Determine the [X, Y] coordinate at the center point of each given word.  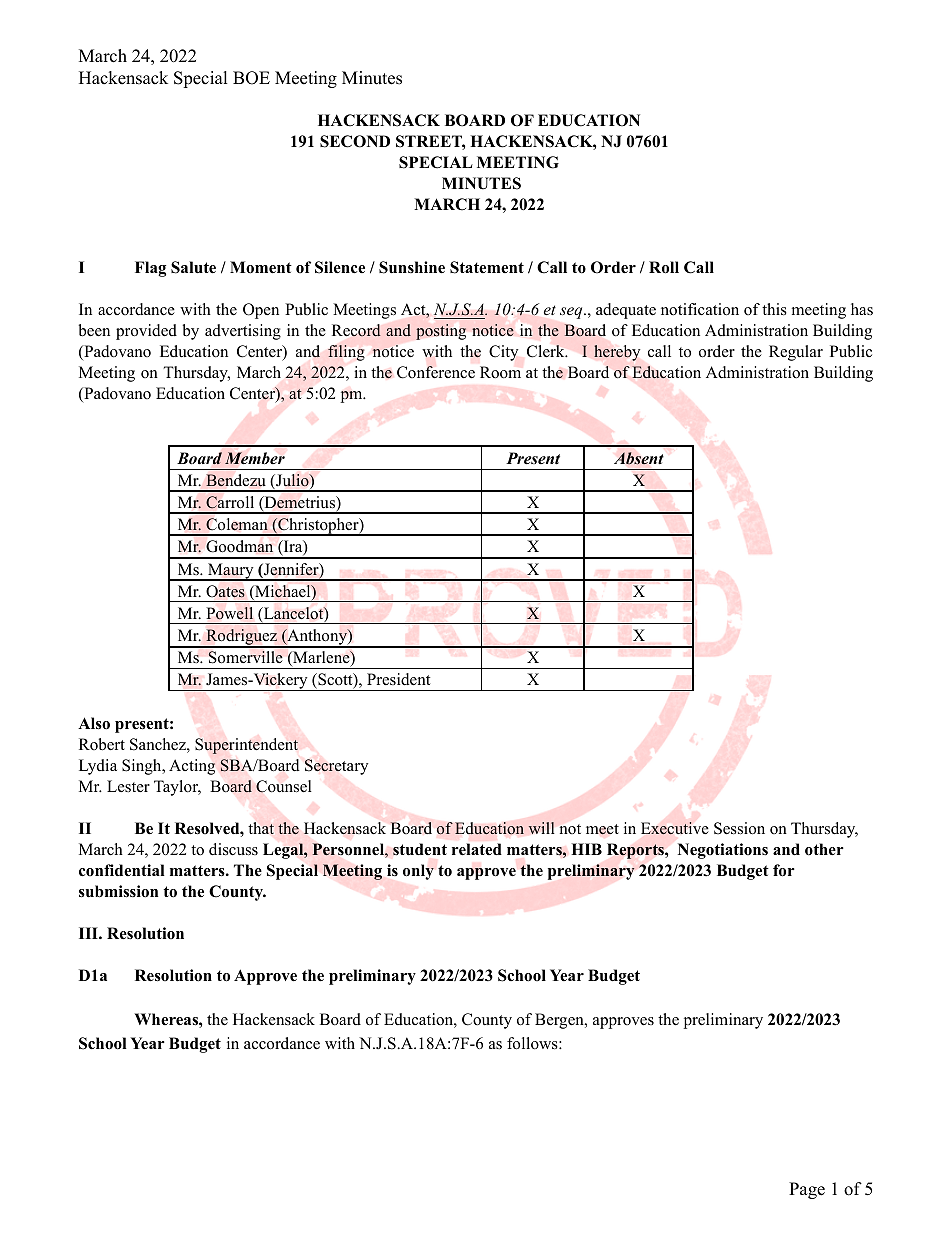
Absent [639, 458]
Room [500, 372]
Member [255, 458]
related [477, 849]
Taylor [177, 788]
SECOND [355, 141]
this [774, 309]
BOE [251, 78]
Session [739, 828]
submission [118, 891]
